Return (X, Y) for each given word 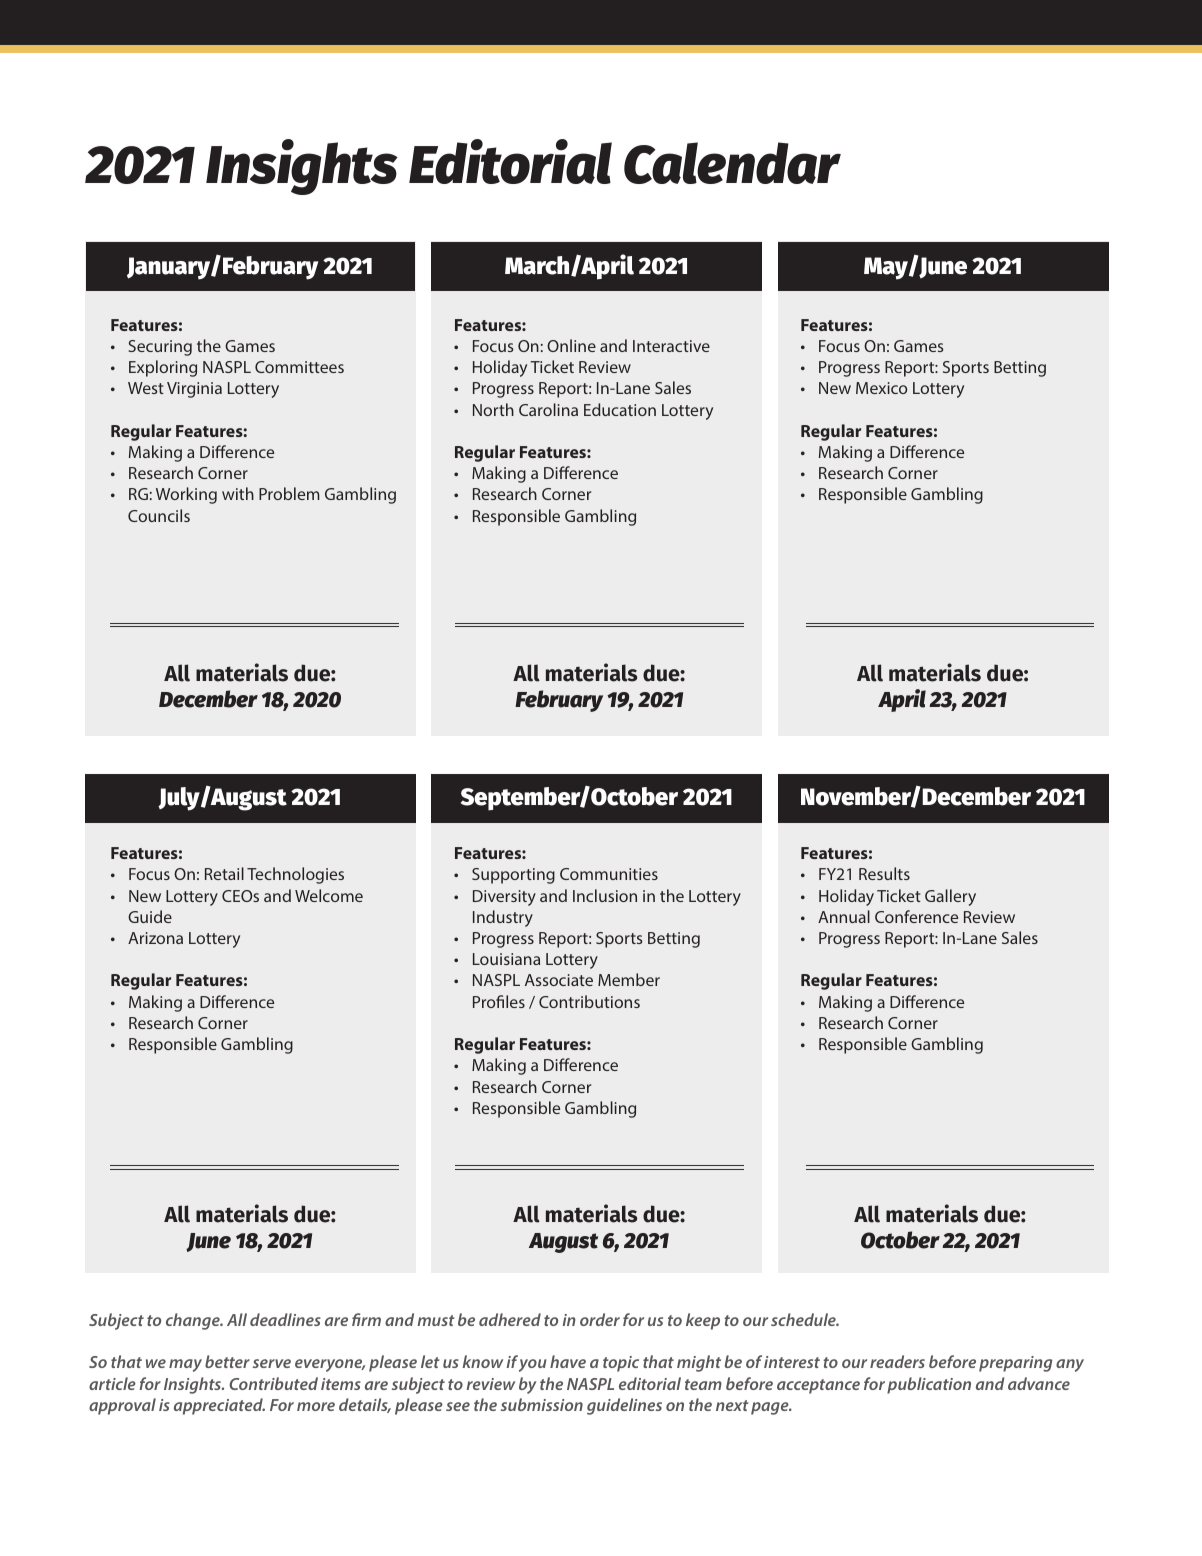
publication (929, 1385)
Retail (224, 873)
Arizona (155, 938)
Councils (159, 515)
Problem (289, 493)
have (568, 1361)
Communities (609, 874)
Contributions (589, 1001)
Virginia (194, 390)
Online (571, 345)
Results (884, 873)
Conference (916, 916)
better (227, 1361)
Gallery (950, 897)
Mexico (881, 388)
